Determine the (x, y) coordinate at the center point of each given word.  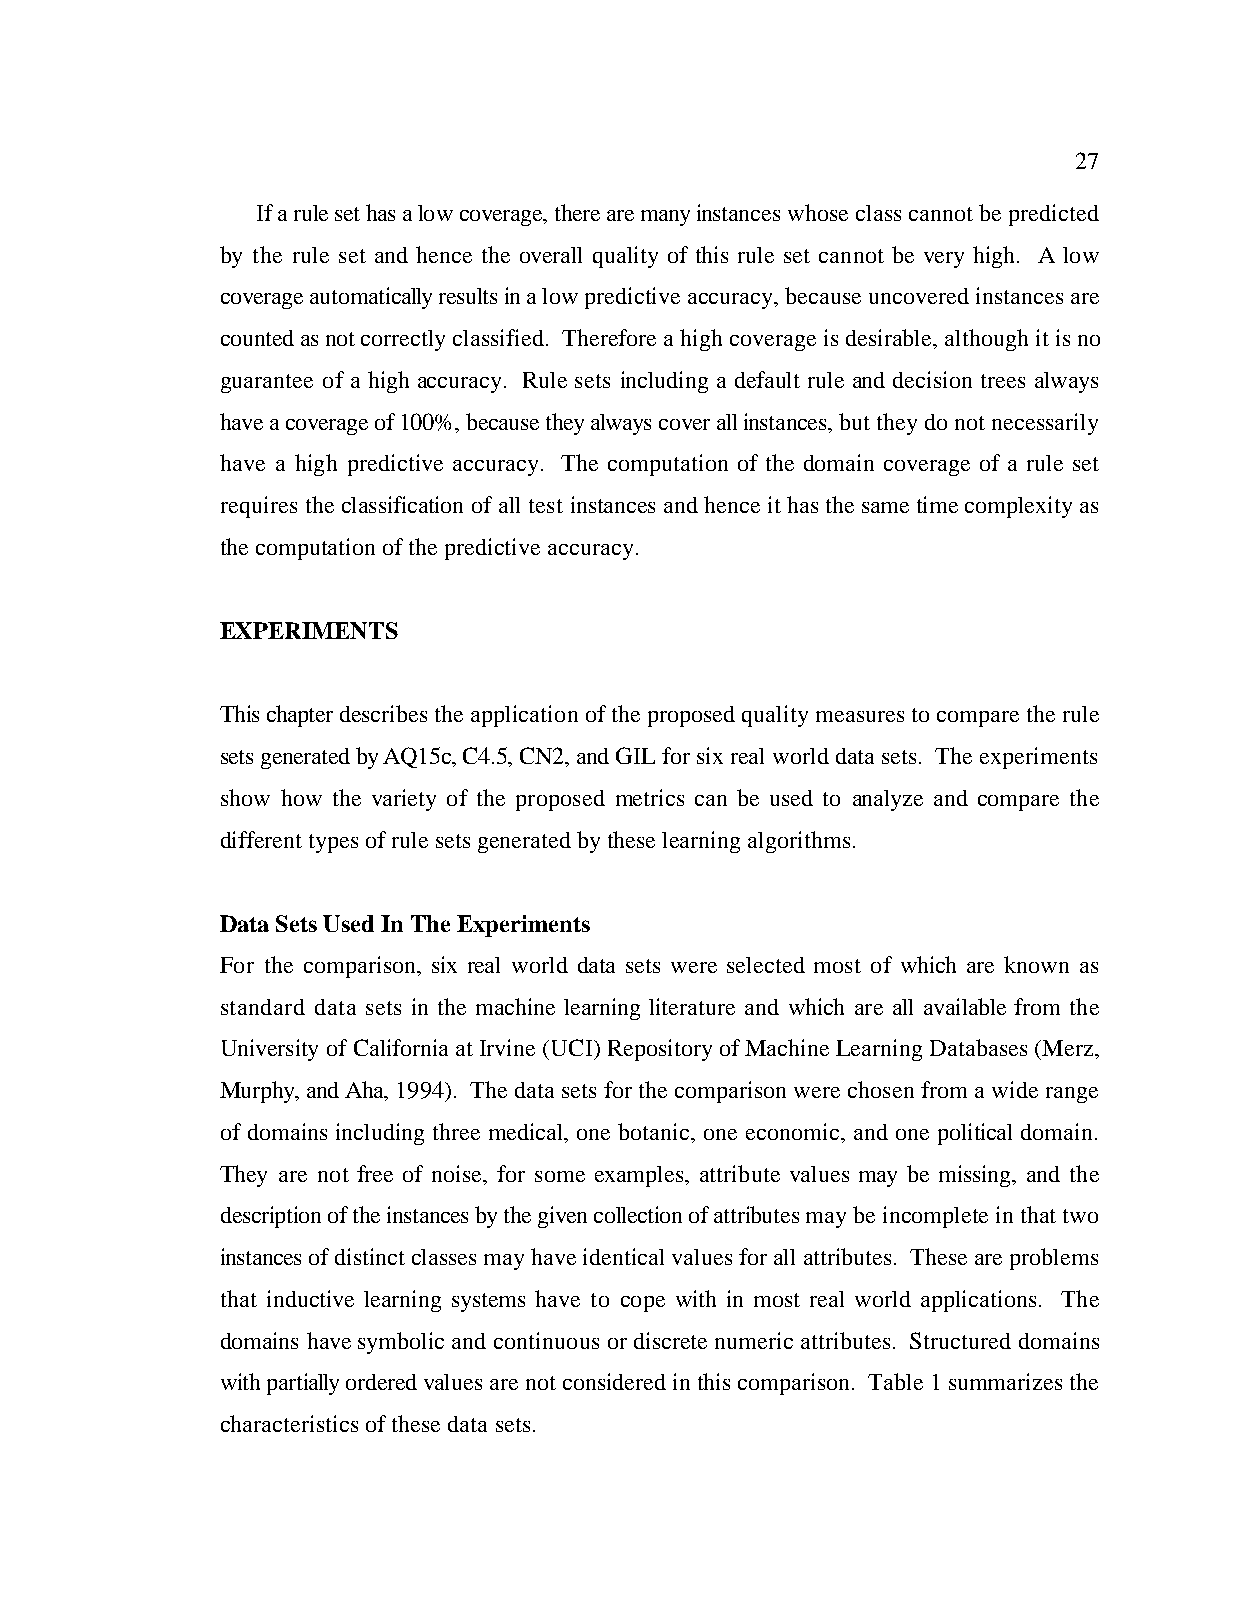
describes (383, 713)
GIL (635, 755)
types (333, 843)
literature (692, 1006)
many (665, 218)
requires (259, 507)
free (375, 1173)
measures (860, 716)
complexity (1018, 507)
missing (976, 1176)
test (546, 506)
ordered (381, 1382)
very (944, 260)
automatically (371, 298)
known (1036, 964)
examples (640, 1176)
